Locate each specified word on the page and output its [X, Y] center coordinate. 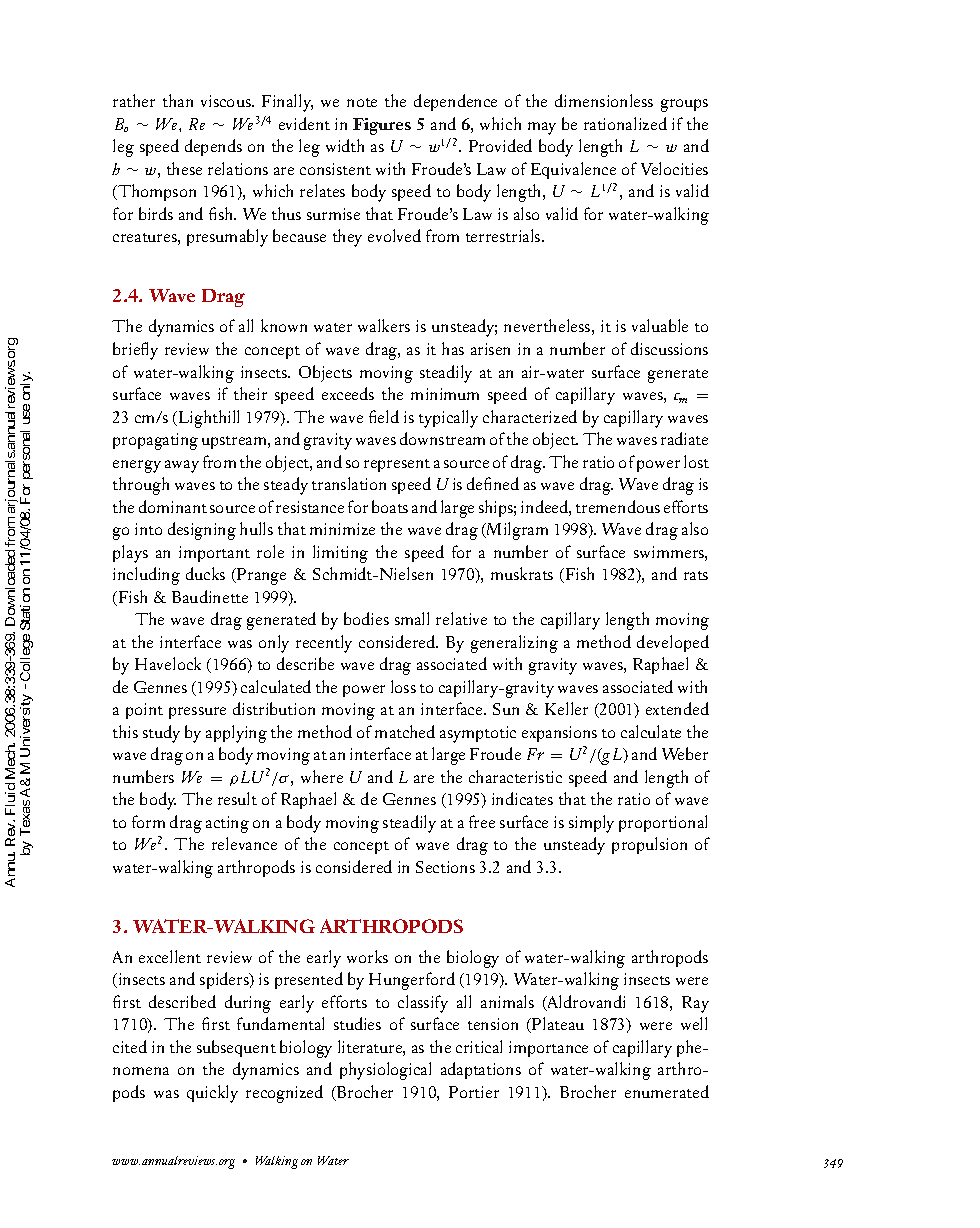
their [250, 393]
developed [673, 643]
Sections [445, 867]
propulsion [649, 845]
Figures [382, 126]
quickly [212, 1094]
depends [213, 147]
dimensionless [604, 100]
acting [227, 824]
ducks [205, 573]
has [453, 348]
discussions [669, 348]
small [412, 618]
